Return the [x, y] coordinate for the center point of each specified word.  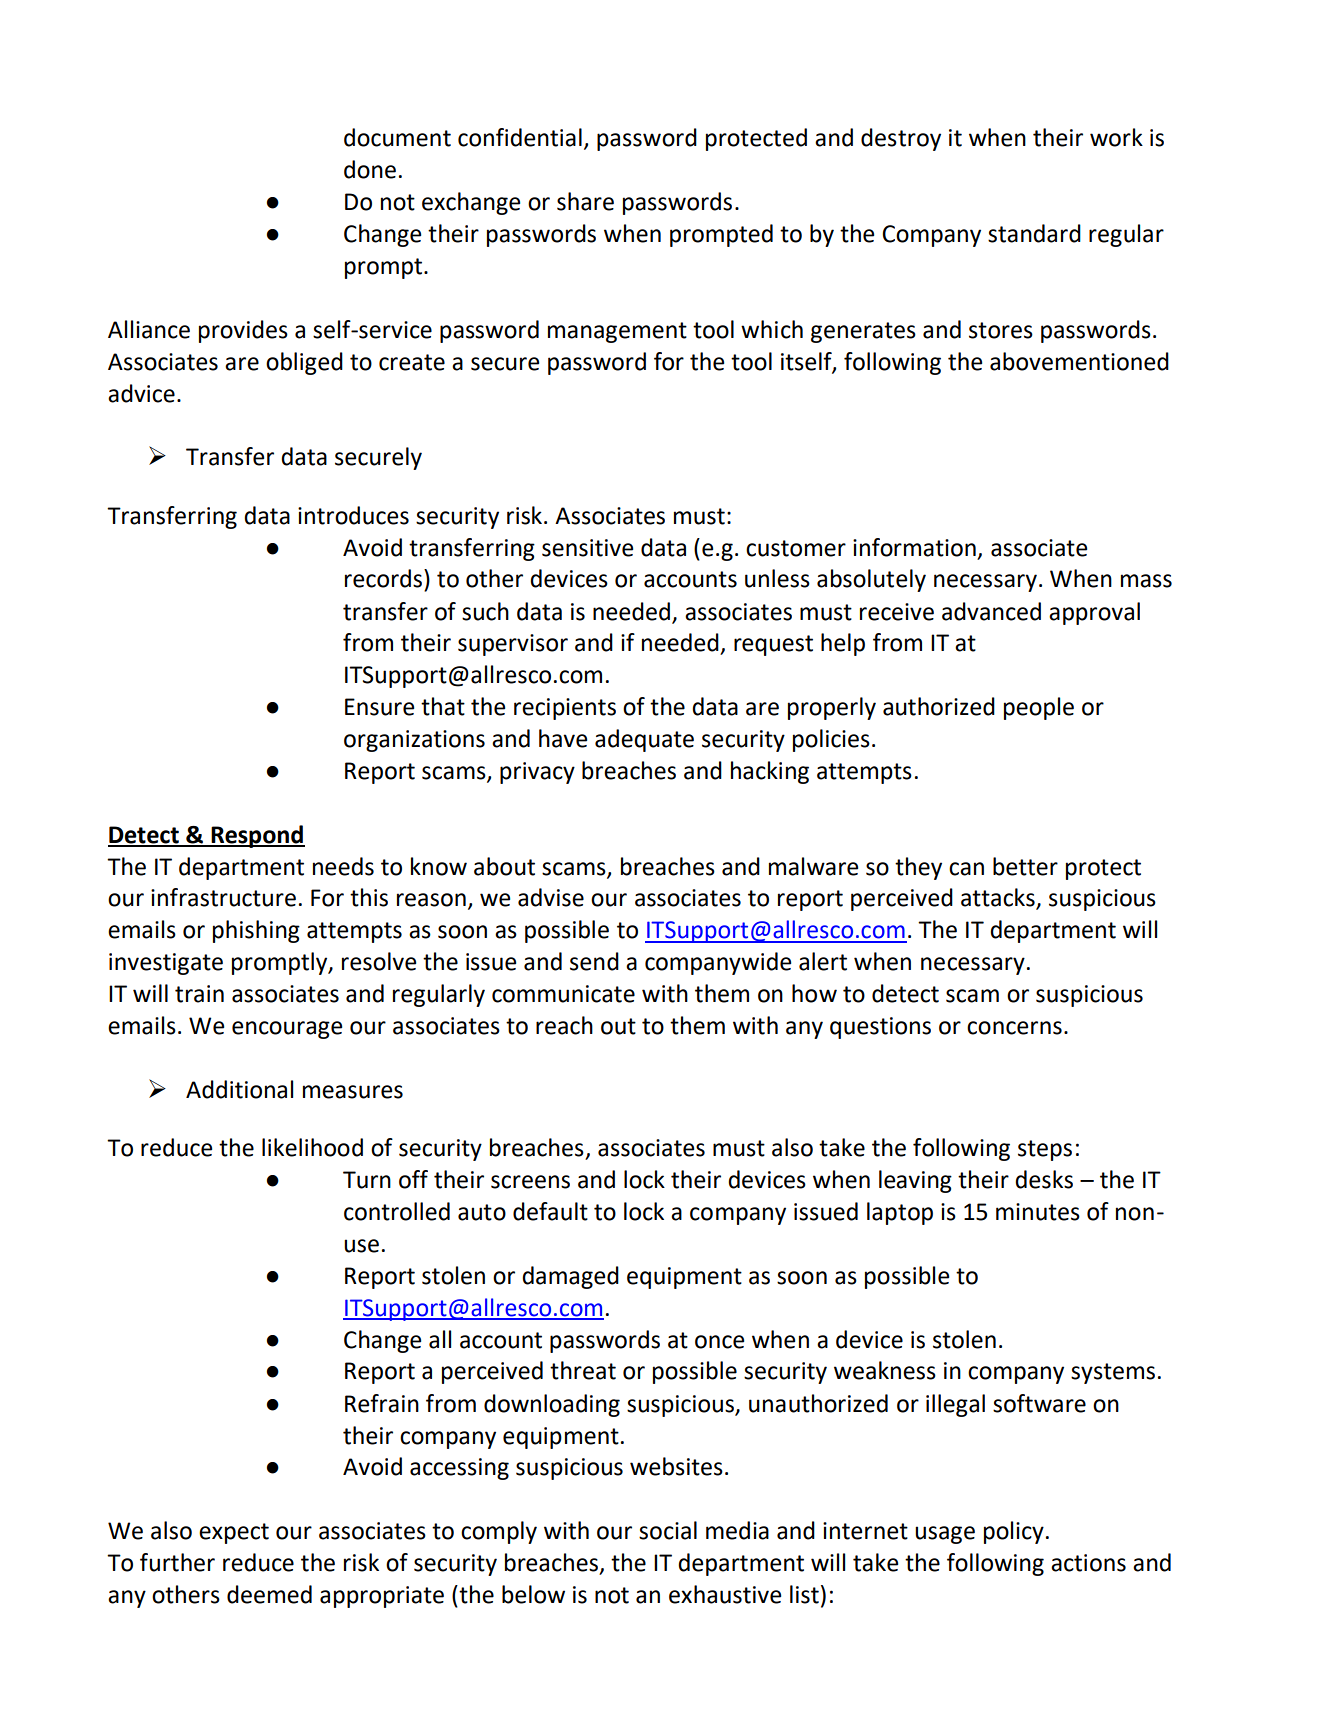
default [550, 1211]
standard [1034, 233]
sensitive [587, 548]
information [914, 547]
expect [234, 1533]
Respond [257, 836]
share [585, 201]
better [1025, 866]
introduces [353, 515]
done [370, 169]
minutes [1038, 1212]
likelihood [312, 1147]
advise [551, 897]
